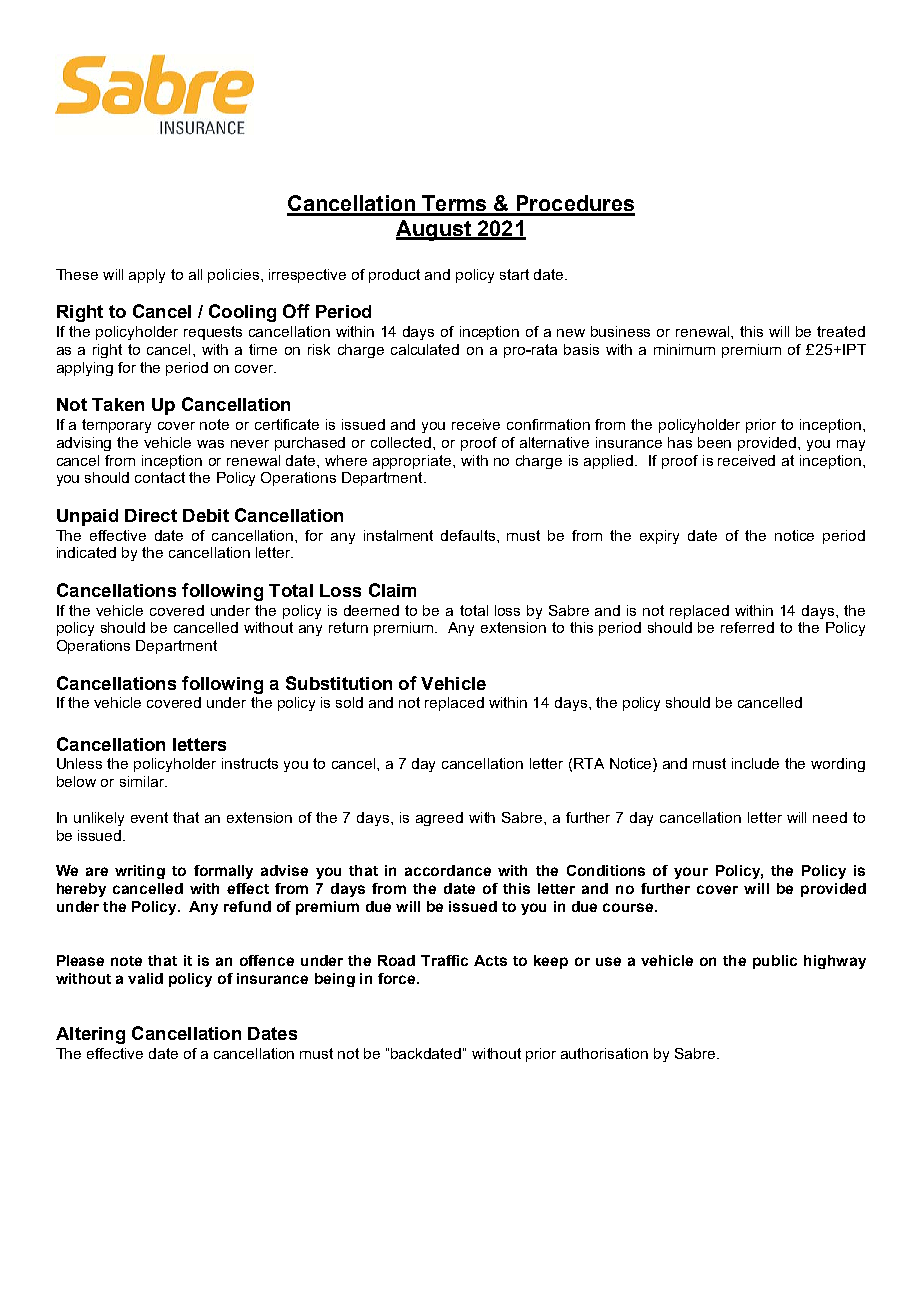  What do you see at coordinates (210, 444) in the screenshot?
I see `was` at bounding box center [210, 444].
